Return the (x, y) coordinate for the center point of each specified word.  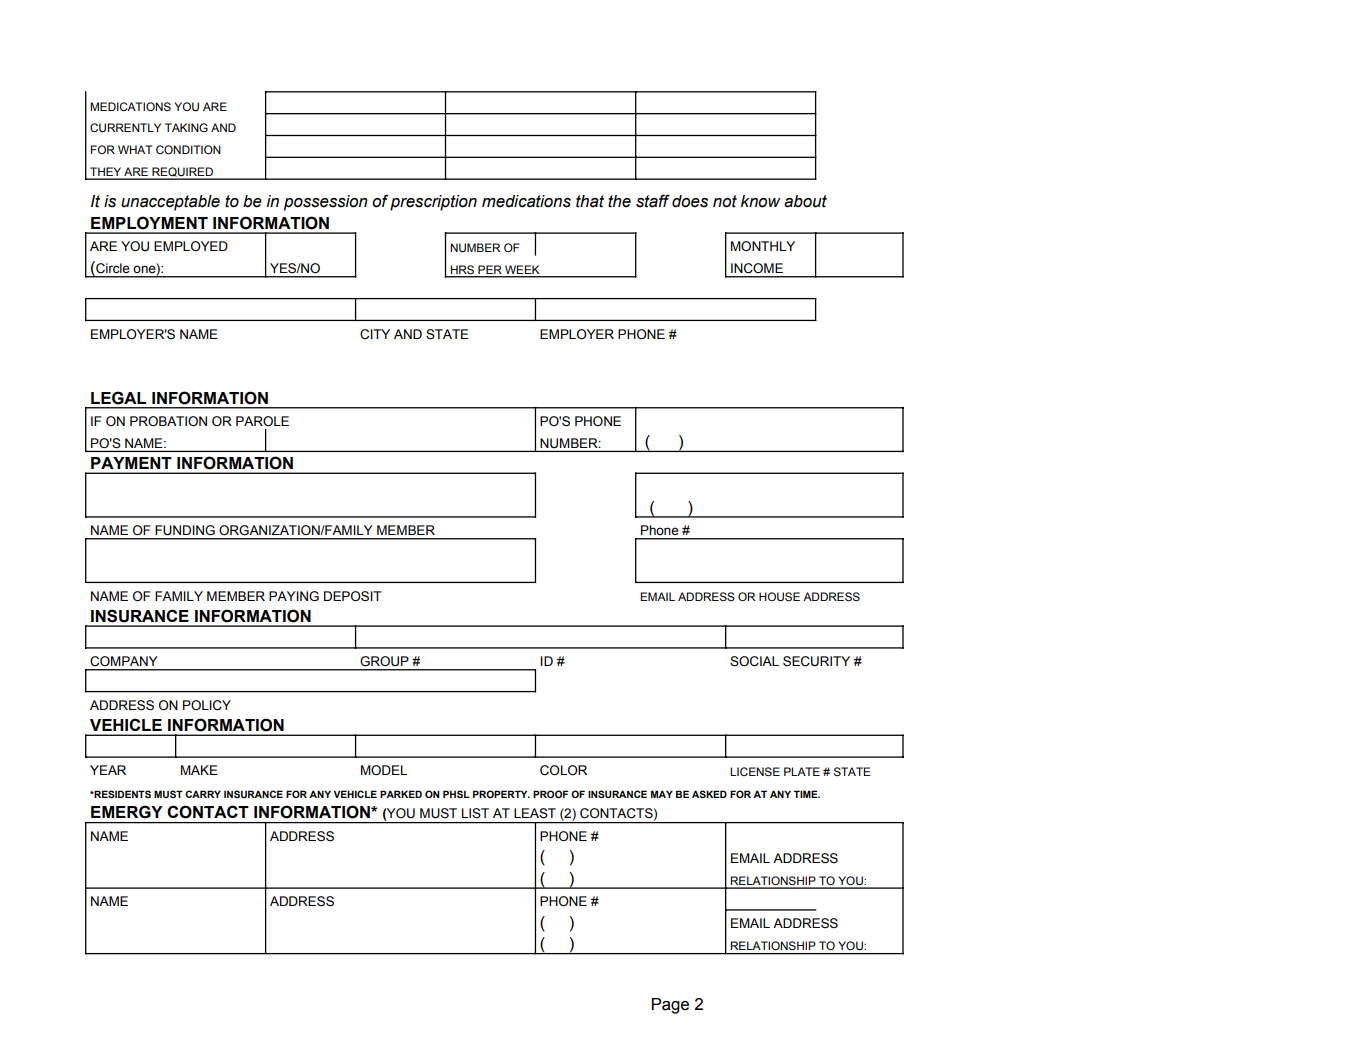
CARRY (203, 794)
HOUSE (779, 597)
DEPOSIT (352, 596)
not (725, 201)
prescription (433, 203)
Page (670, 1006)
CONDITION (188, 149)
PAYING (294, 596)
